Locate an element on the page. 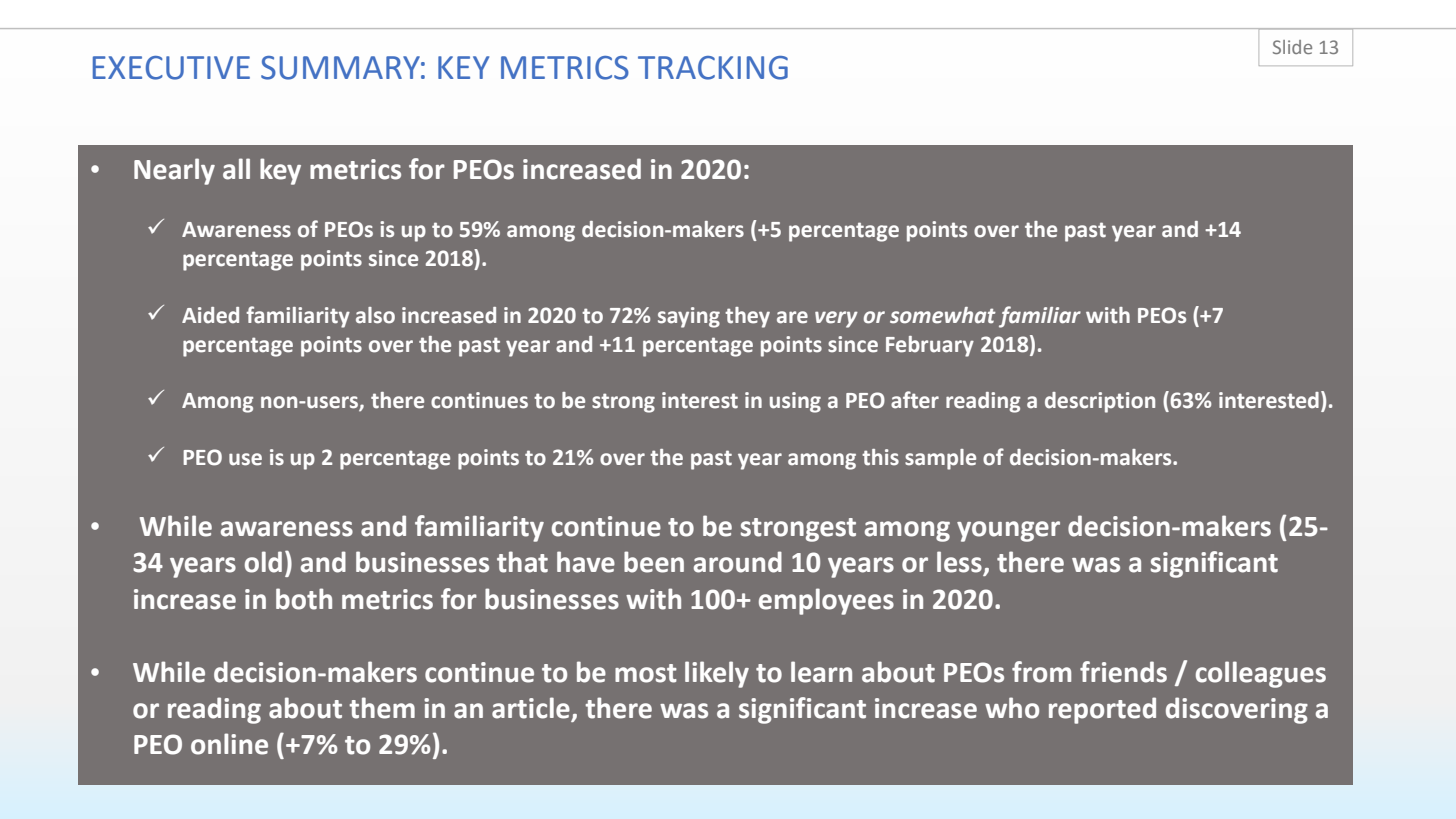 The width and height of the document is (1456, 819). somewhat is located at coordinates (943, 315).
